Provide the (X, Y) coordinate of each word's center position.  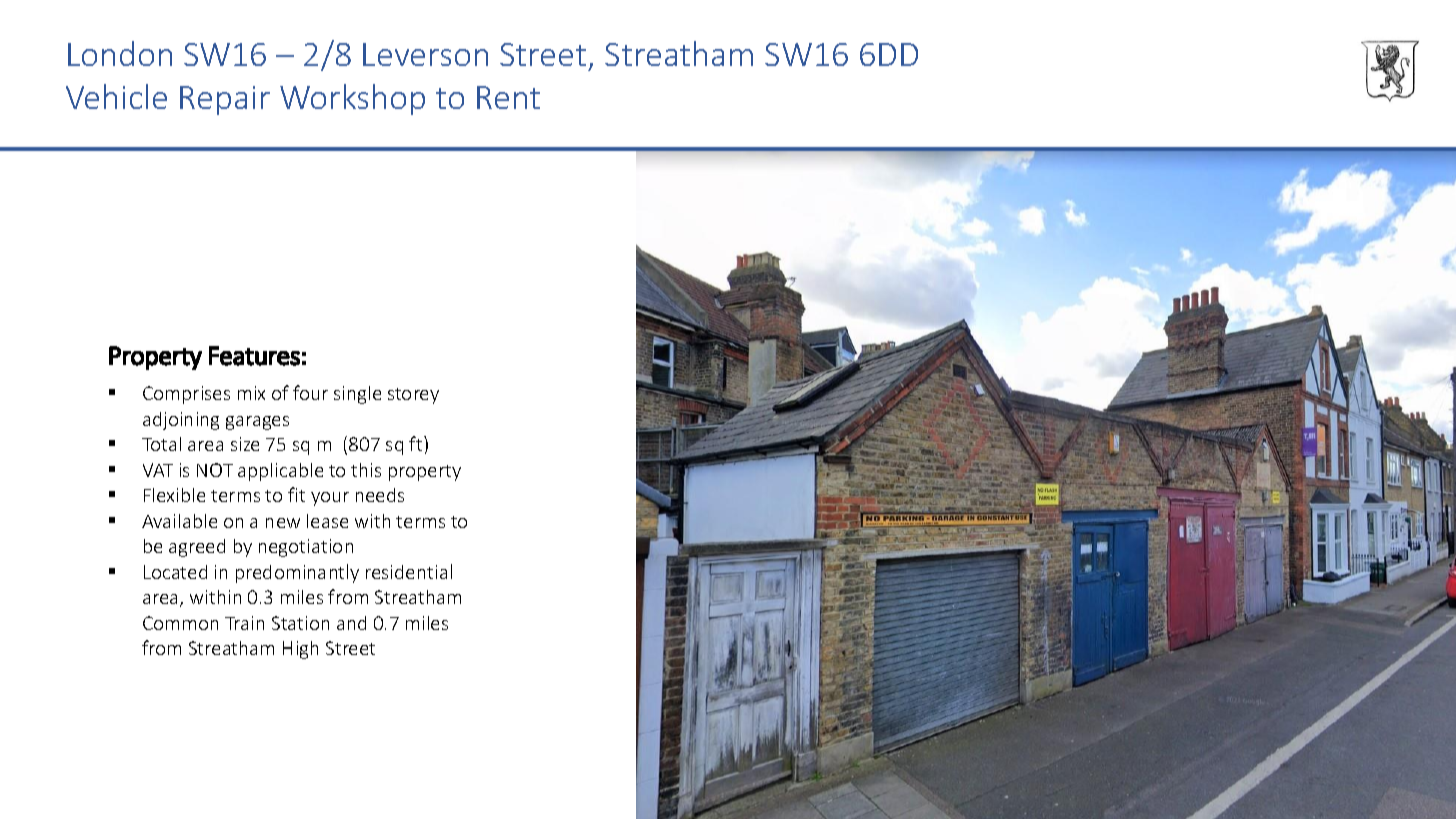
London (120, 53)
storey (413, 396)
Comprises (186, 395)
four (310, 392)
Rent (508, 97)
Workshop (352, 99)
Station (300, 623)
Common (180, 623)
